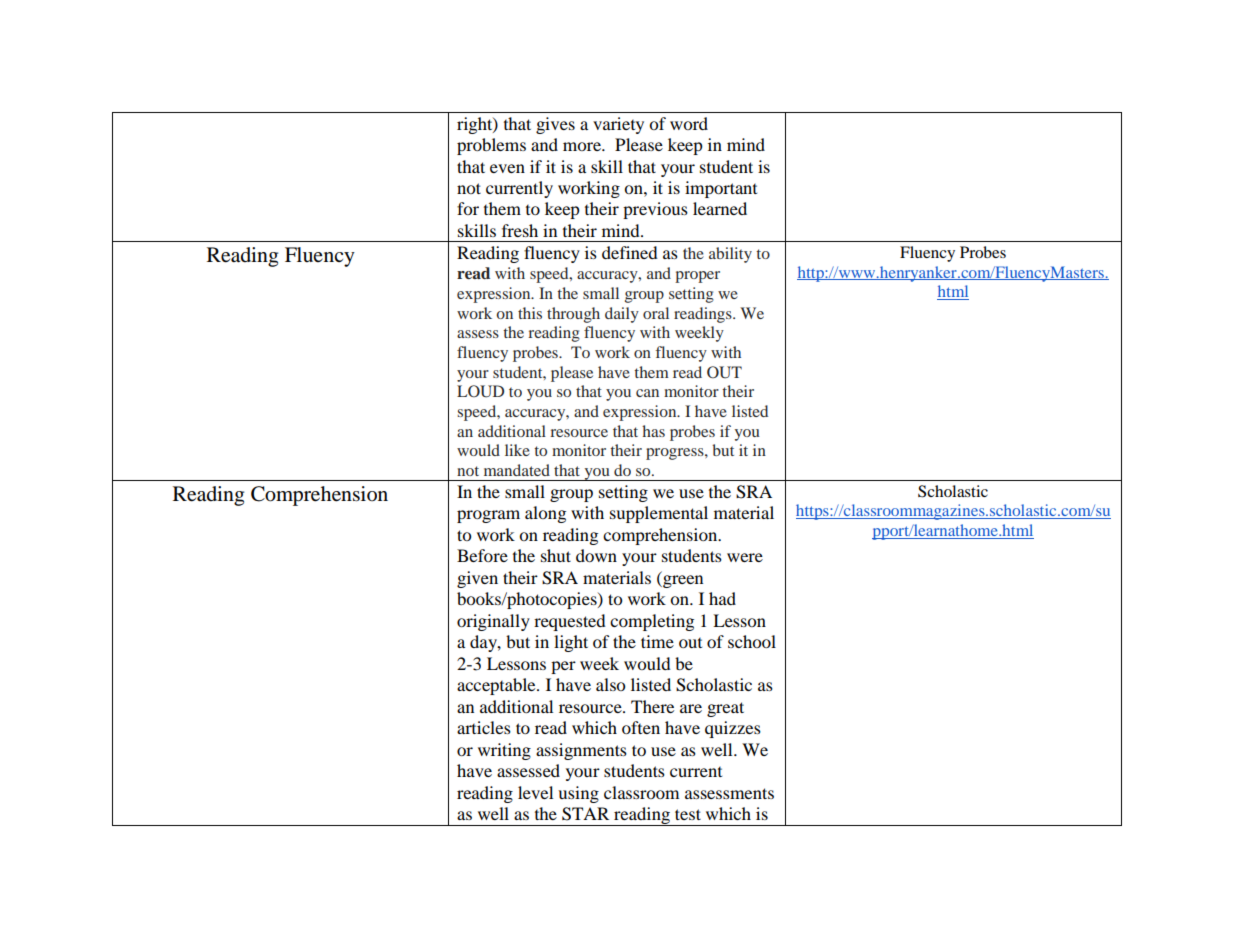 This page has width=1233, height=952. Describe the element at coordinates (622, 315) in the page. I see `daily` at that location.
